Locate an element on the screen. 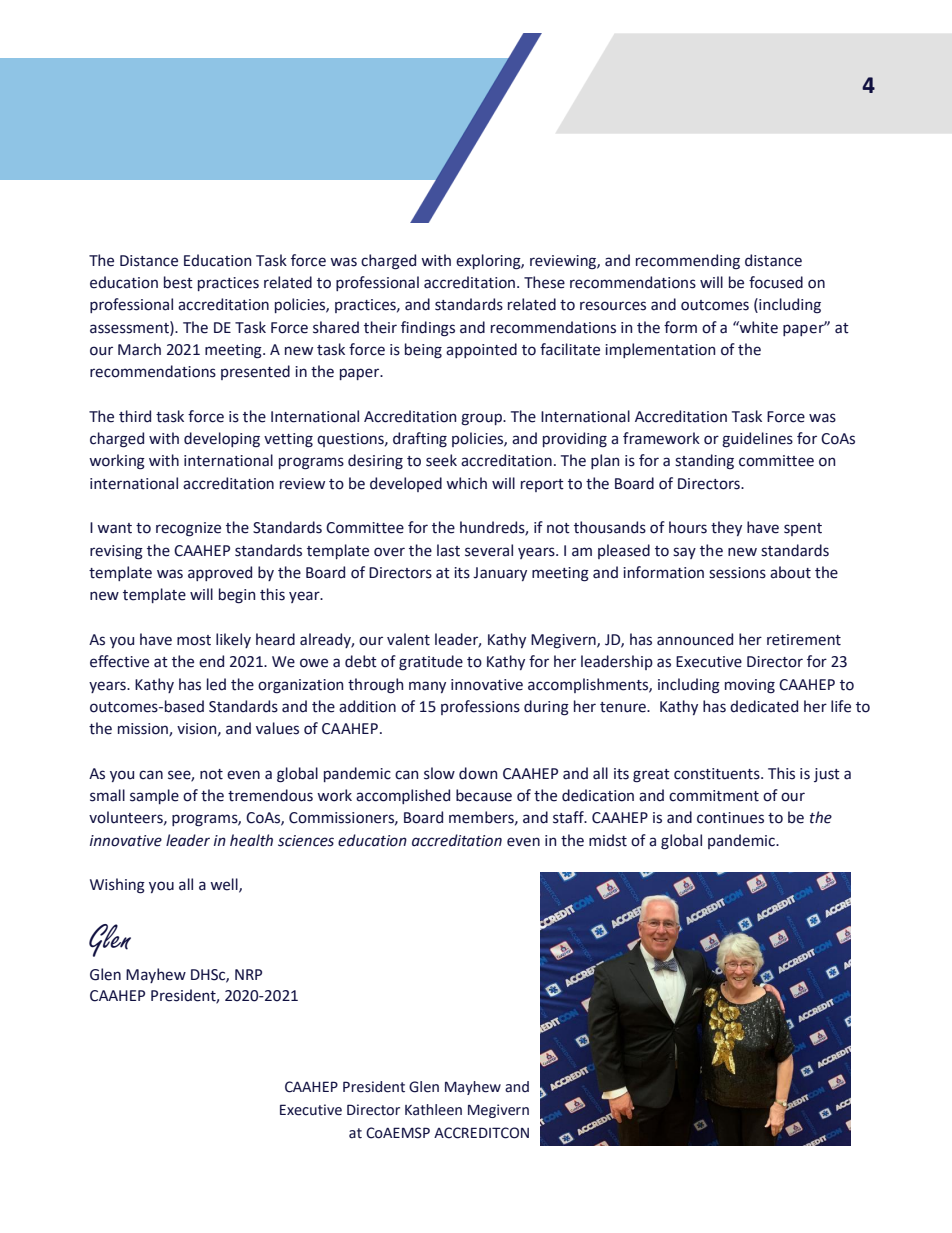 The image size is (952, 1233). Kathleen is located at coordinates (433, 1110).
